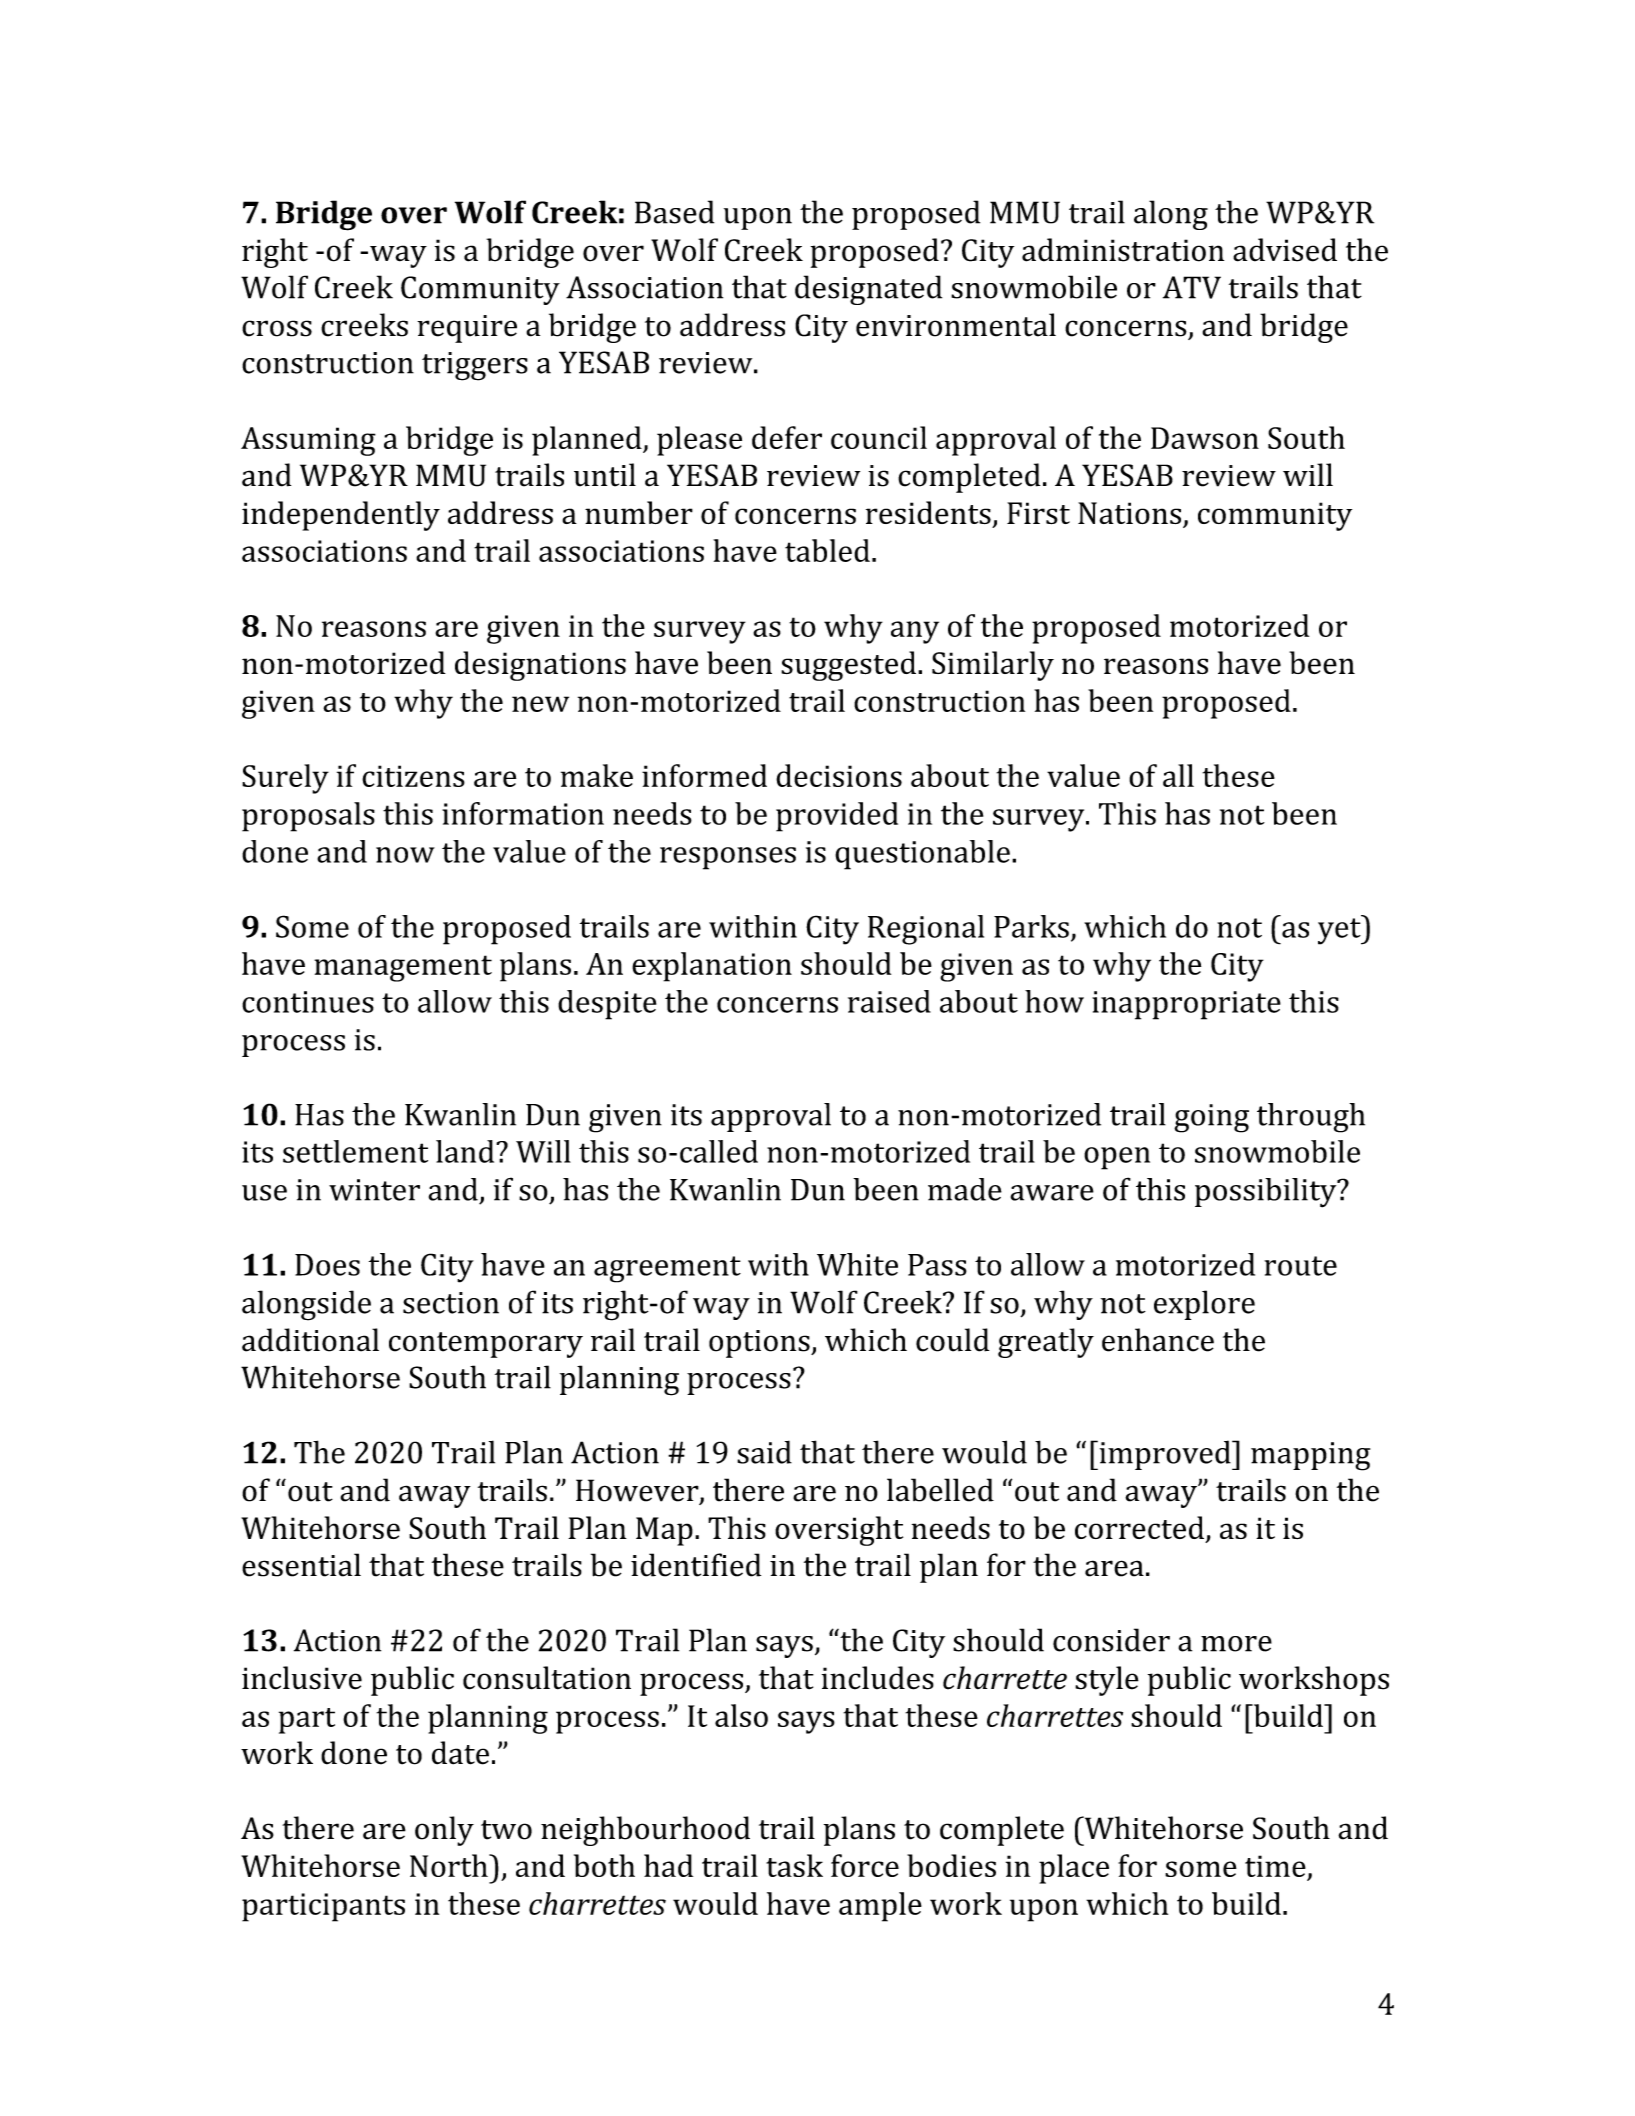 The image size is (1635, 2116). Describe the element at coordinates (413, 776) in the page. I see `citizens` at that location.
